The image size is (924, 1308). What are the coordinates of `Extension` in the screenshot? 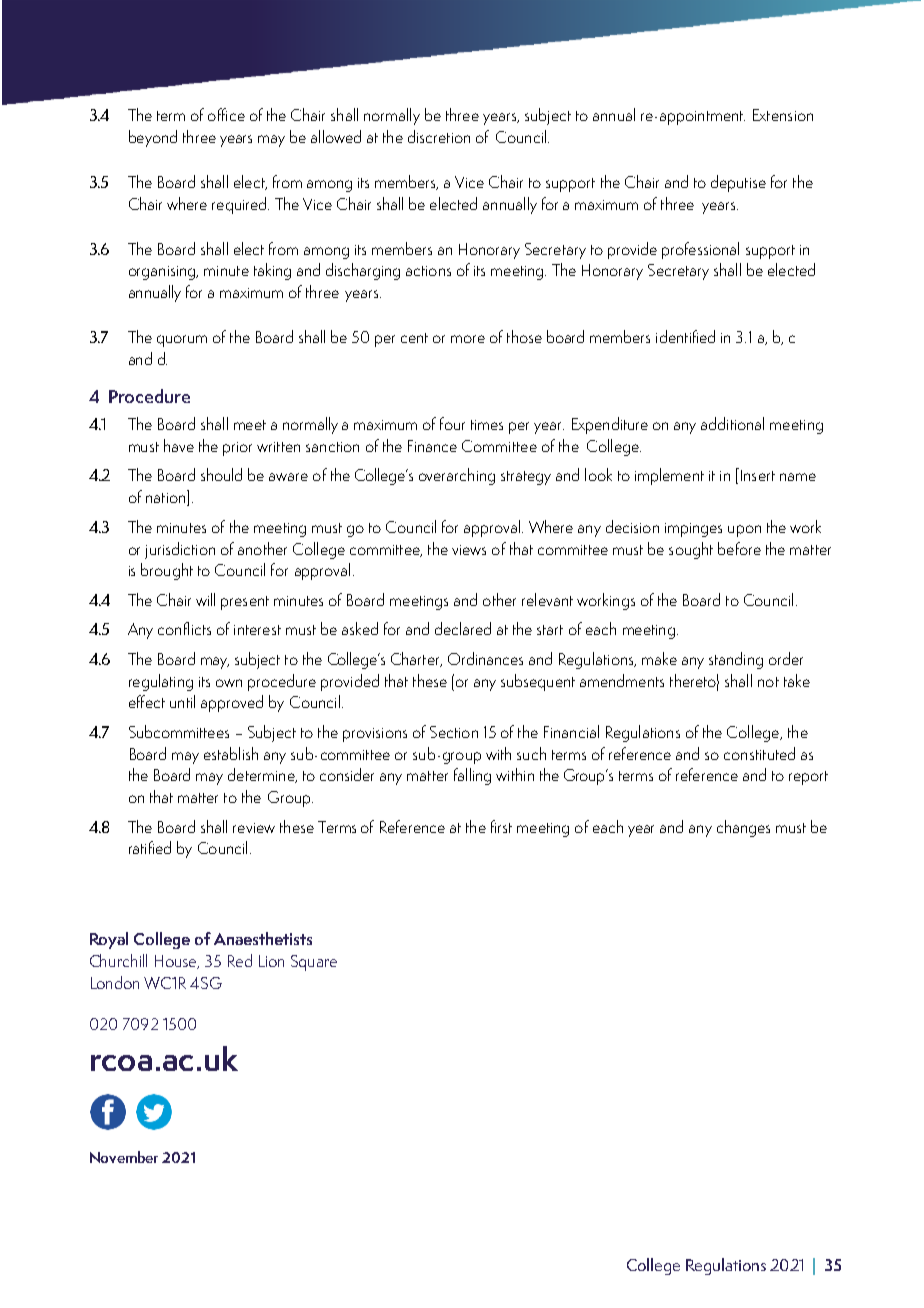 It's located at (783, 115).
